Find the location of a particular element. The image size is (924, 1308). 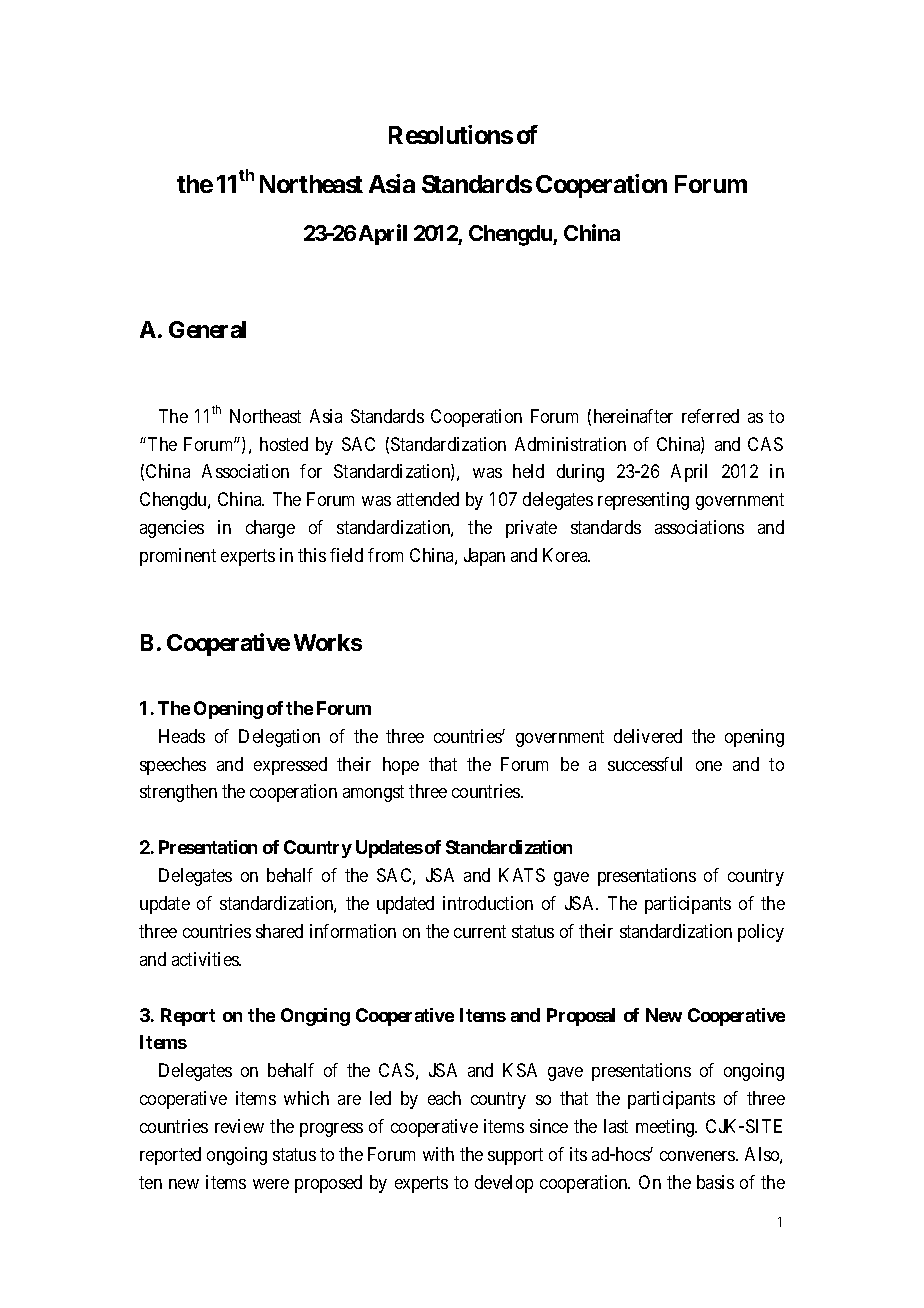

Japan is located at coordinates (484, 557).
